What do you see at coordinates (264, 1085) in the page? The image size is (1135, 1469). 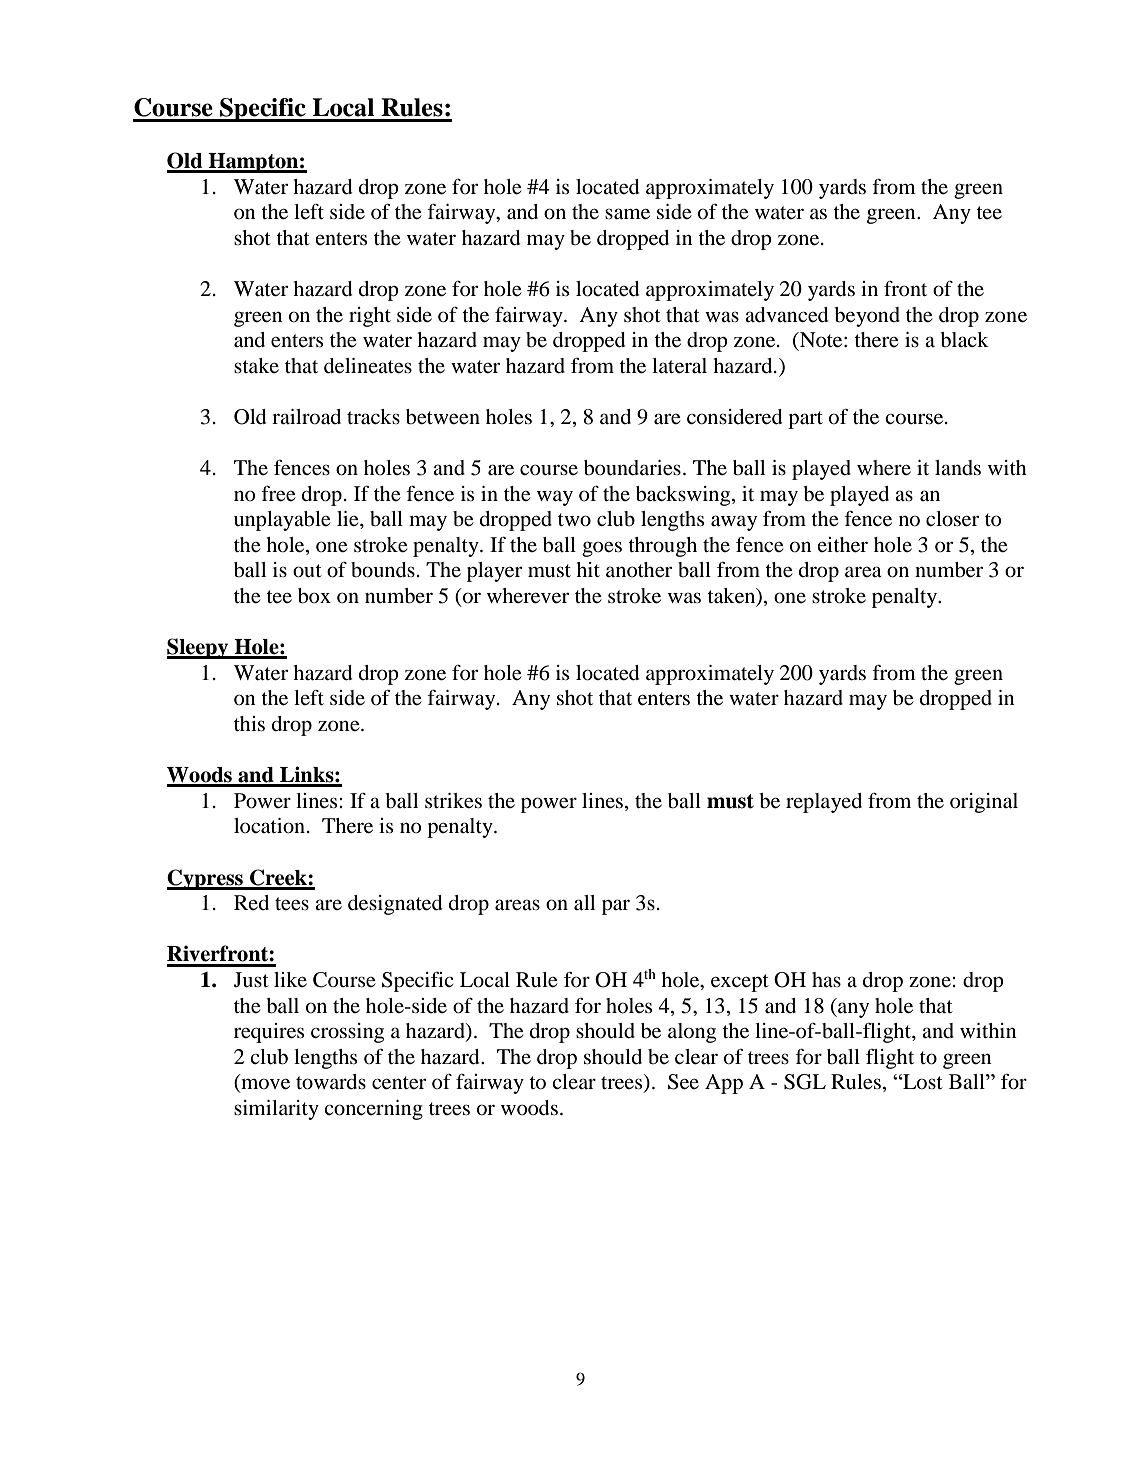 I see `move` at bounding box center [264, 1085].
